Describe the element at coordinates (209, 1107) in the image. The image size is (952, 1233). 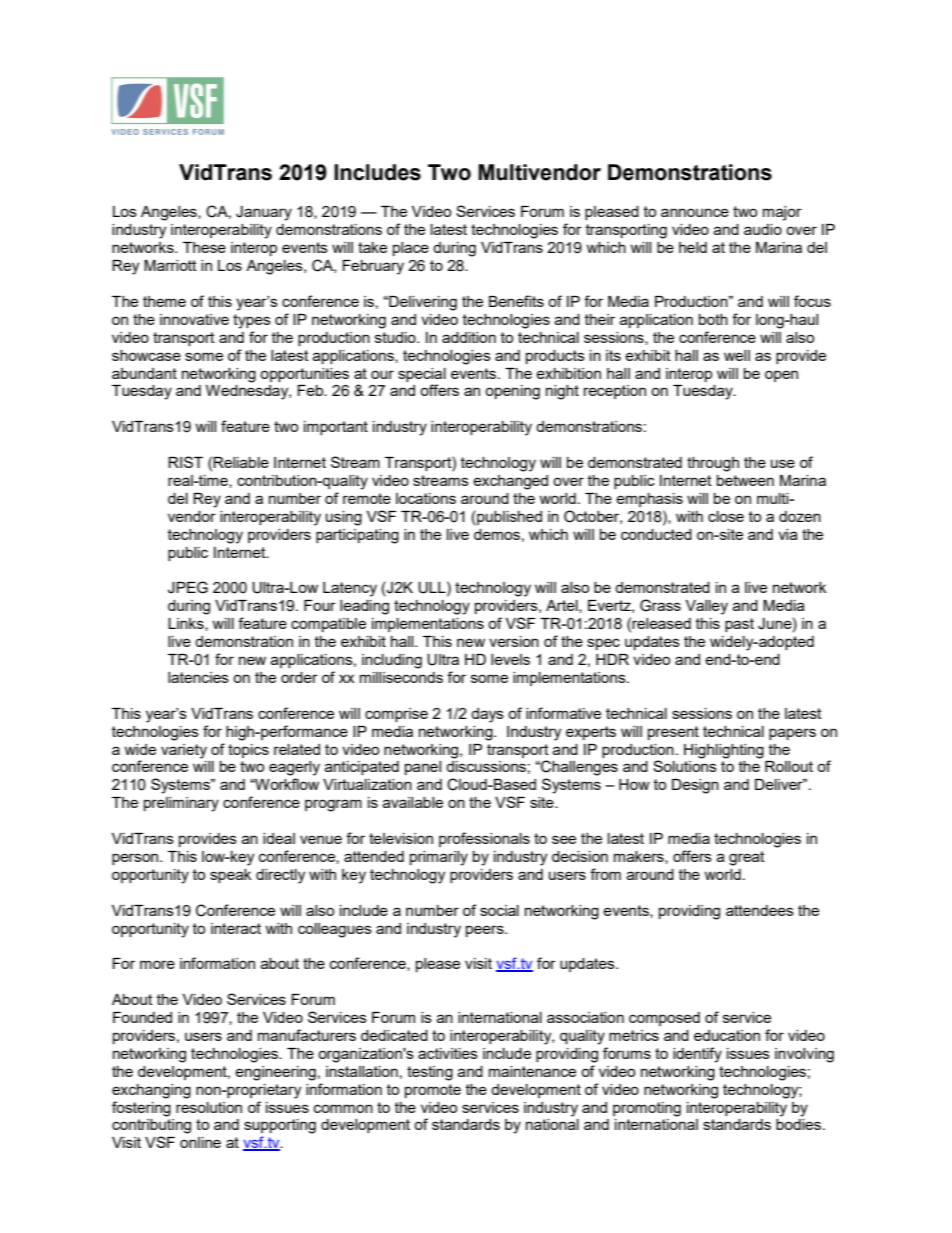
I see `resolution` at that location.
